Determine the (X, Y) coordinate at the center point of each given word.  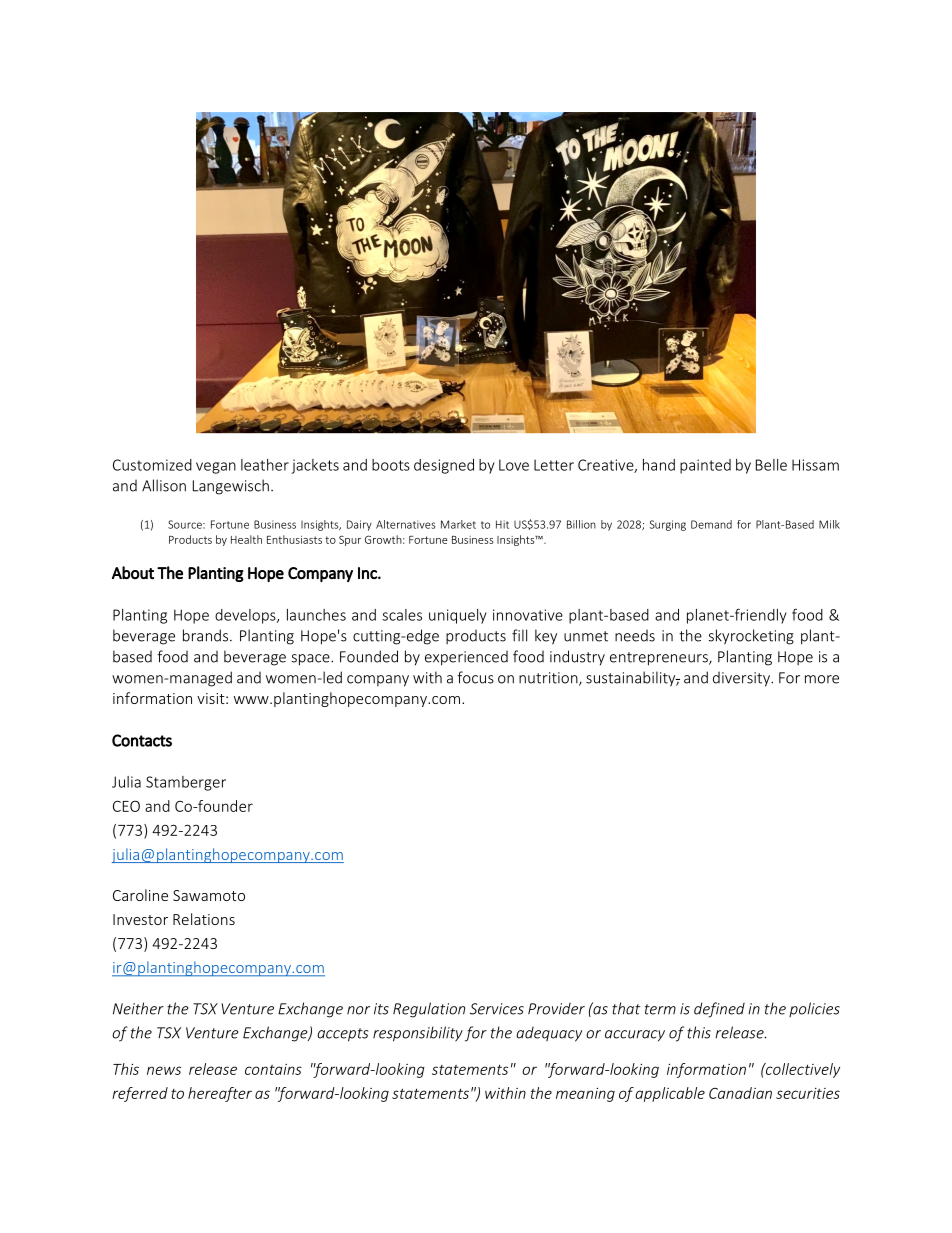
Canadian (740, 1093)
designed (444, 466)
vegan (216, 468)
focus (475, 677)
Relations (204, 919)
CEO (126, 806)
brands (205, 635)
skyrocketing (751, 637)
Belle (771, 465)
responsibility (418, 1034)
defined (719, 1010)
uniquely (458, 616)
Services (497, 1009)
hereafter (220, 1094)
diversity (742, 679)
